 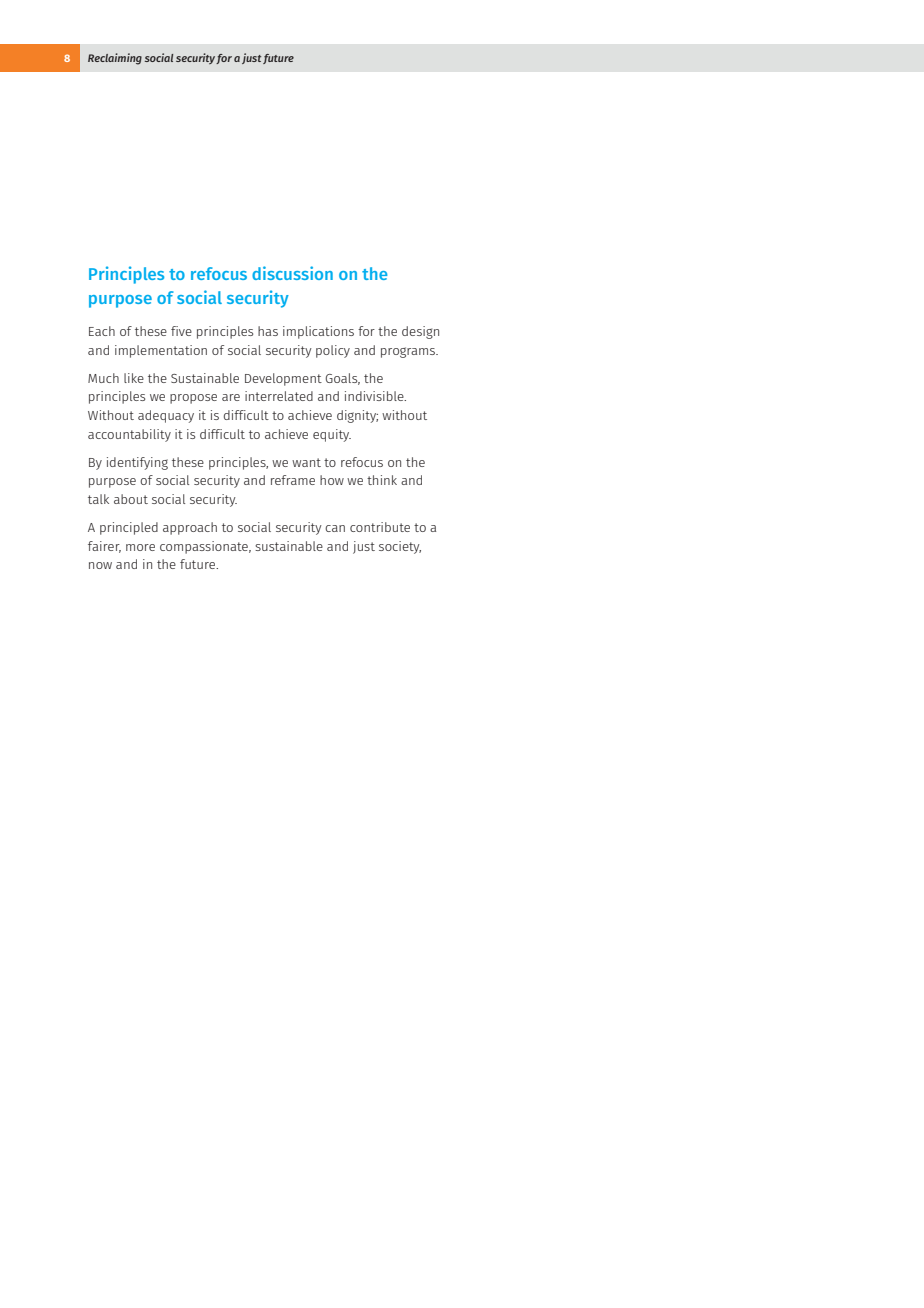 I want to click on design, so click(x=420, y=332).
